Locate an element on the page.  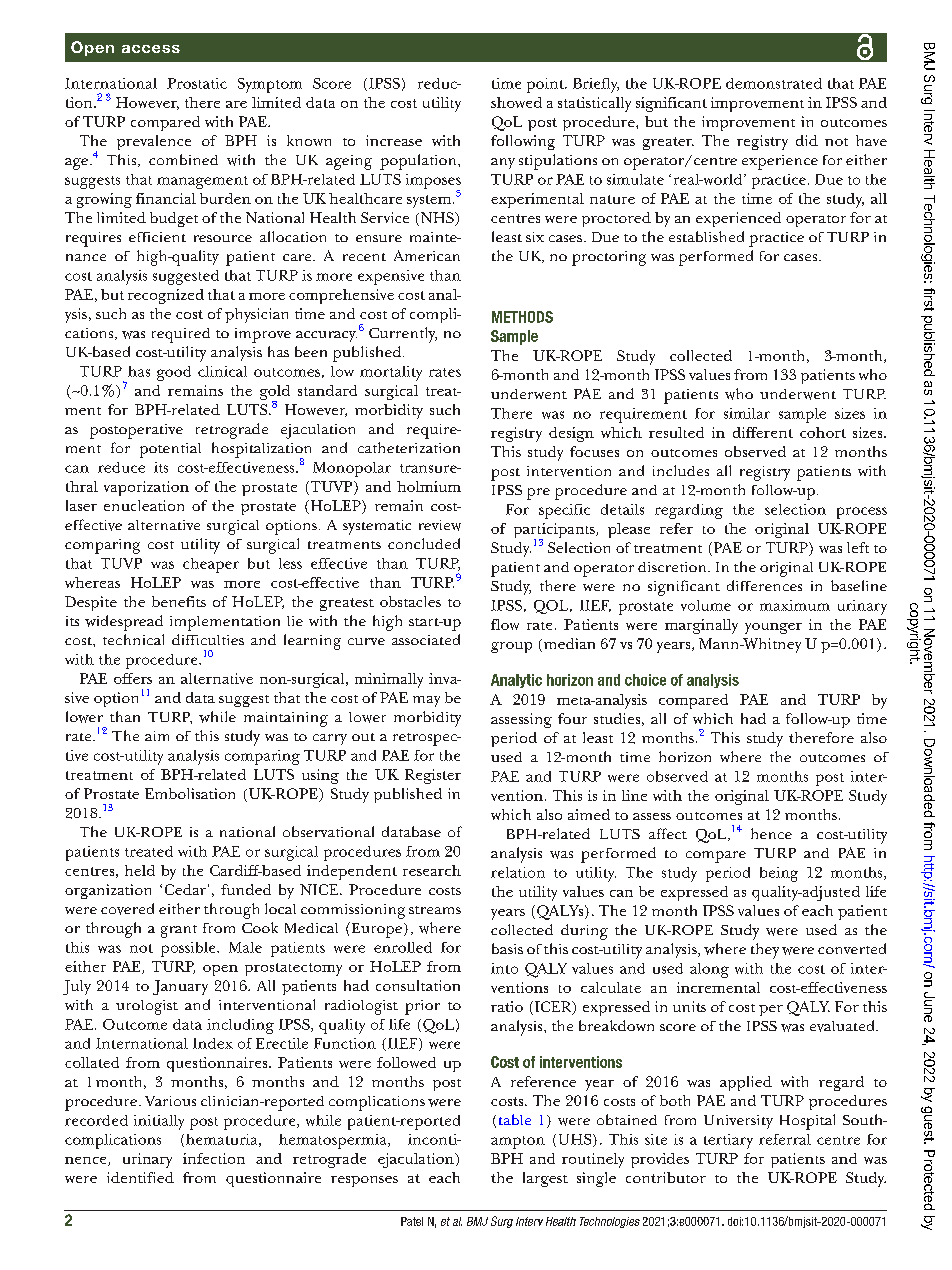
similar is located at coordinates (747, 413).
